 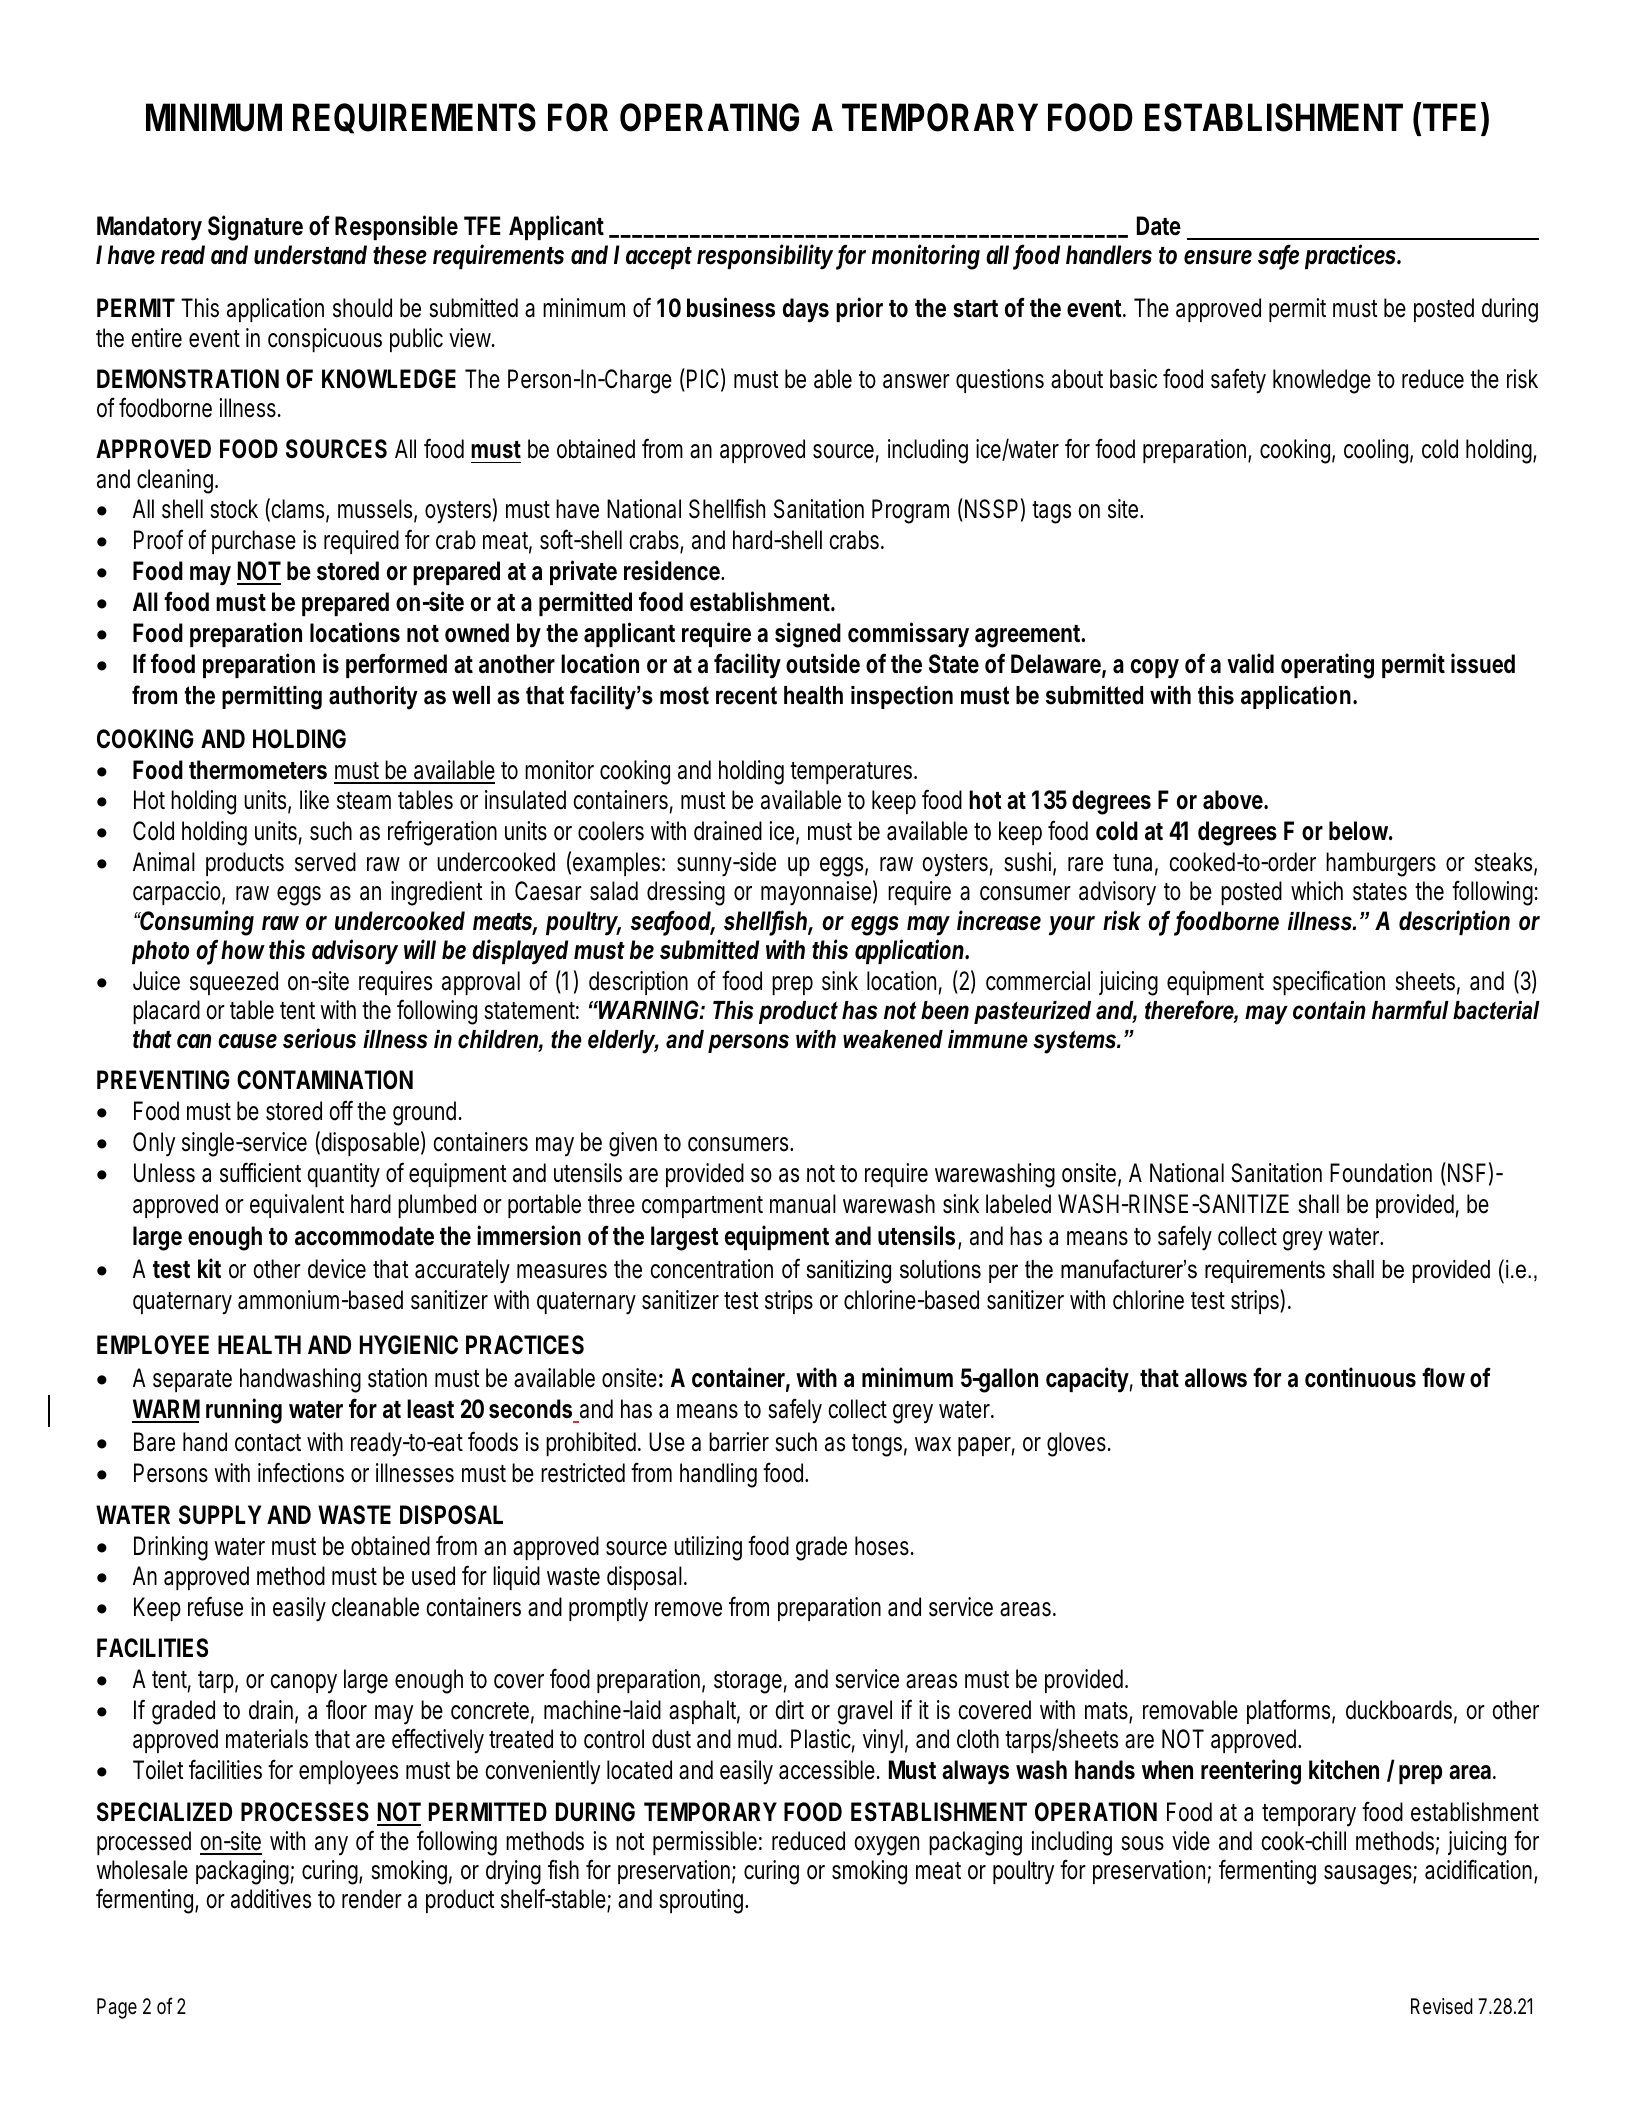 What do you see at coordinates (803, 1204) in the screenshot?
I see `manual` at bounding box center [803, 1204].
